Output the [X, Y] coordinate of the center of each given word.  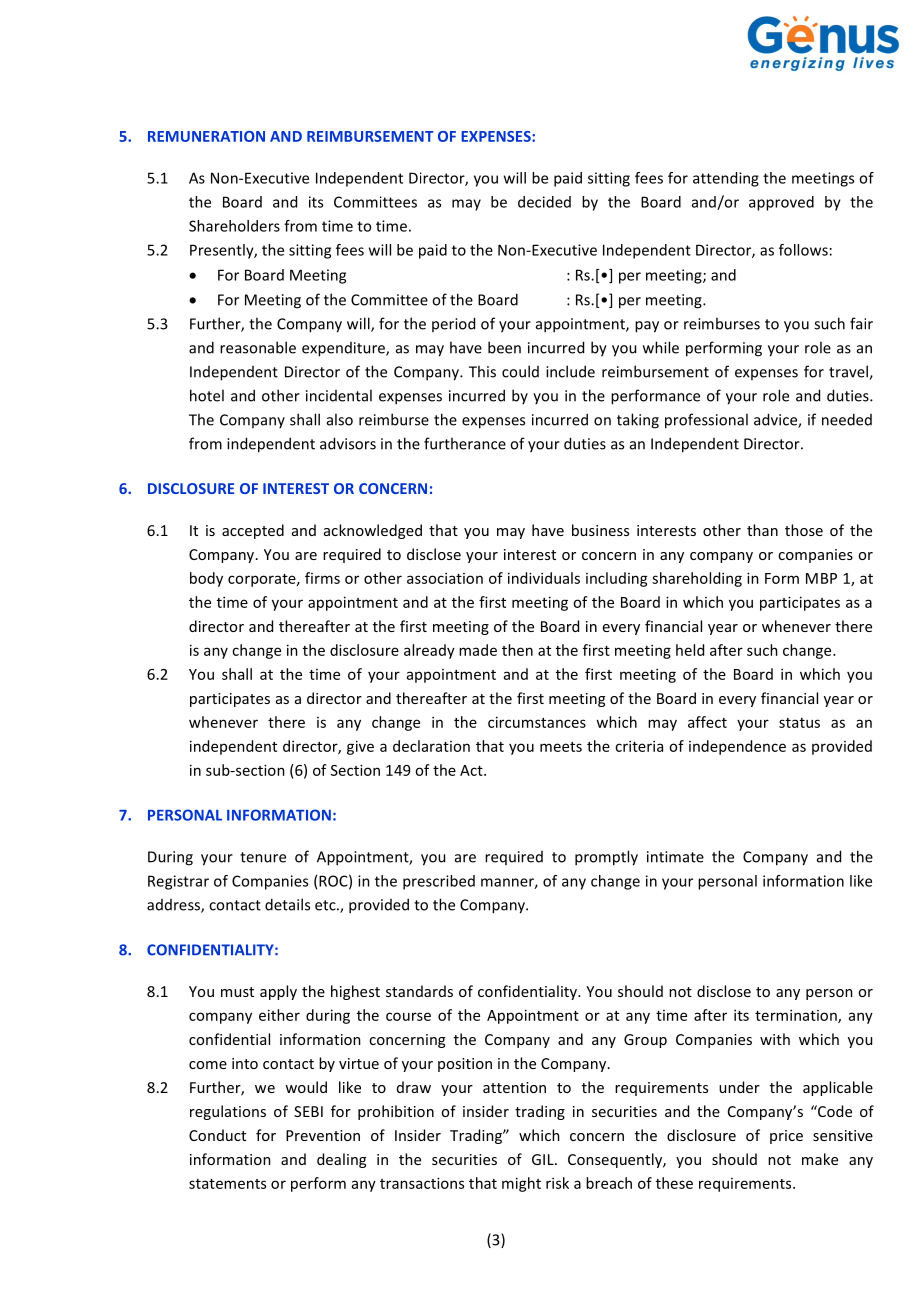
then [517, 650]
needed [847, 419]
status [799, 723]
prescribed [439, 882]
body [206, 579]
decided [544, 202]
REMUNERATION [206, 136]
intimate [675, 857]
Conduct [217, 1135]
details [287, 904]
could [520, 371]
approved [781, 203]
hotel [207, 395]
